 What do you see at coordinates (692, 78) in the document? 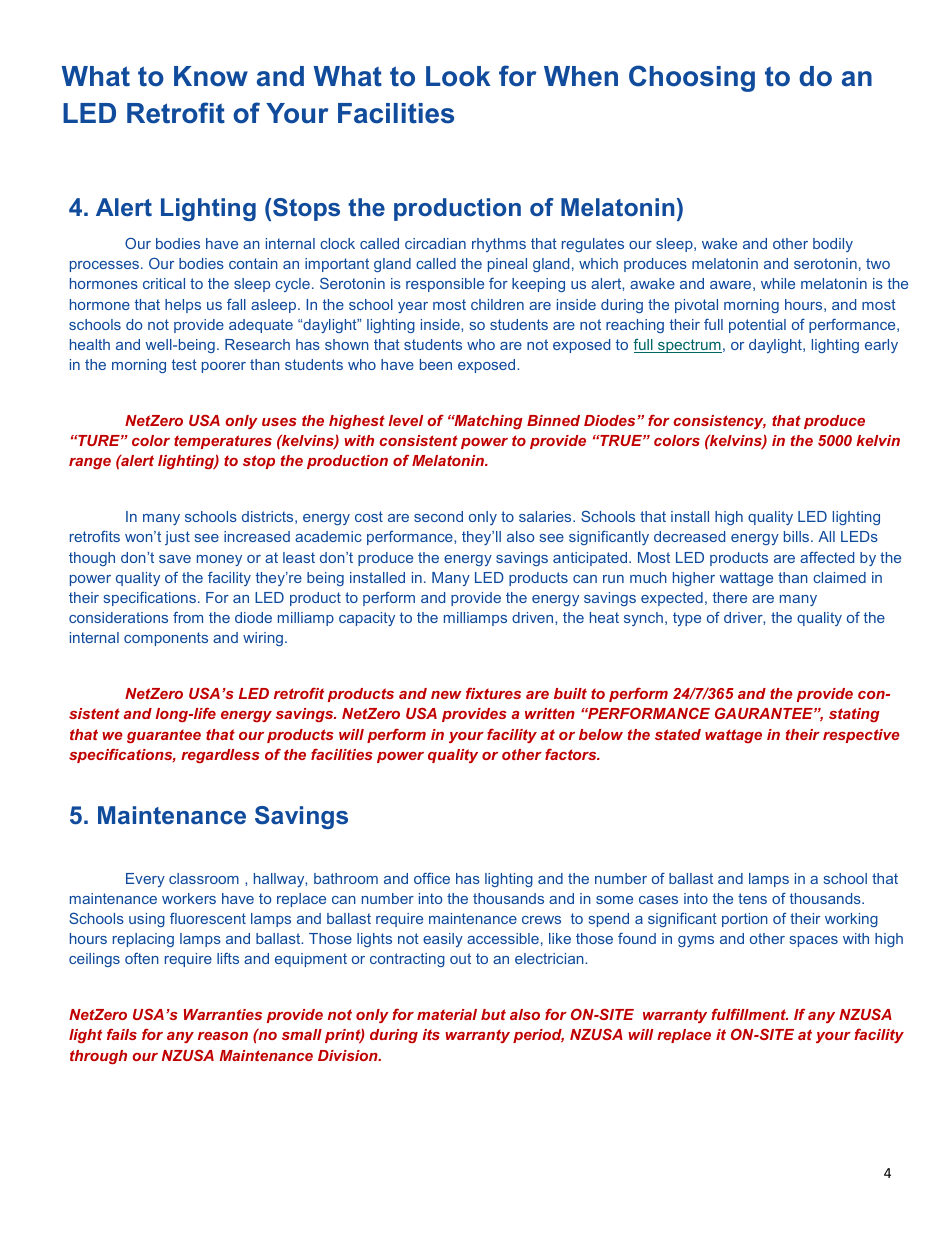
I see `Choosing` at bounding box center [692, 78].
